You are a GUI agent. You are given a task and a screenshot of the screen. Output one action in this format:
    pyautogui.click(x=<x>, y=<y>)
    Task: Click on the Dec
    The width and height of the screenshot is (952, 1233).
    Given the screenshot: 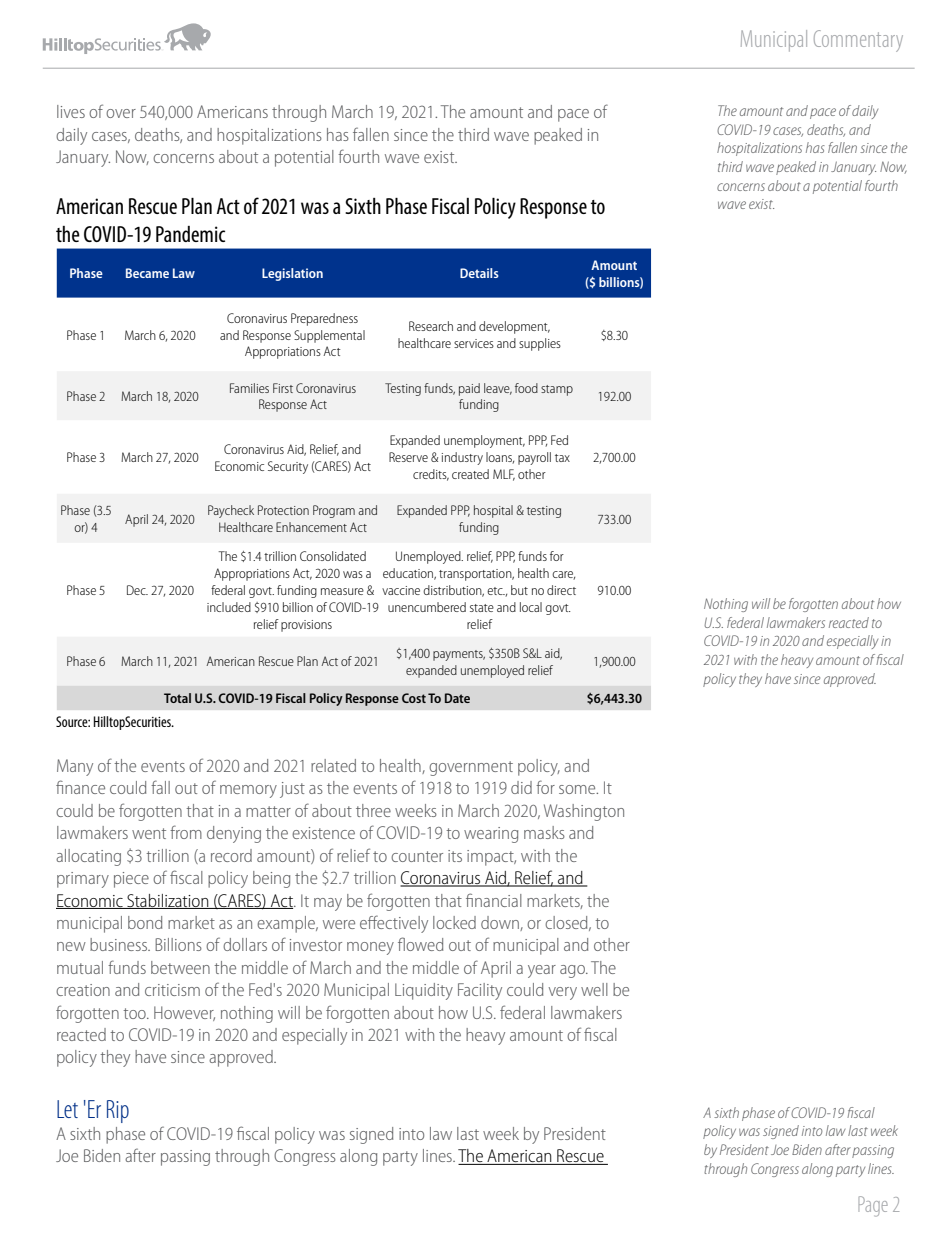 What is the action you would take?
    pyautogui.click(x=137, y=590)
